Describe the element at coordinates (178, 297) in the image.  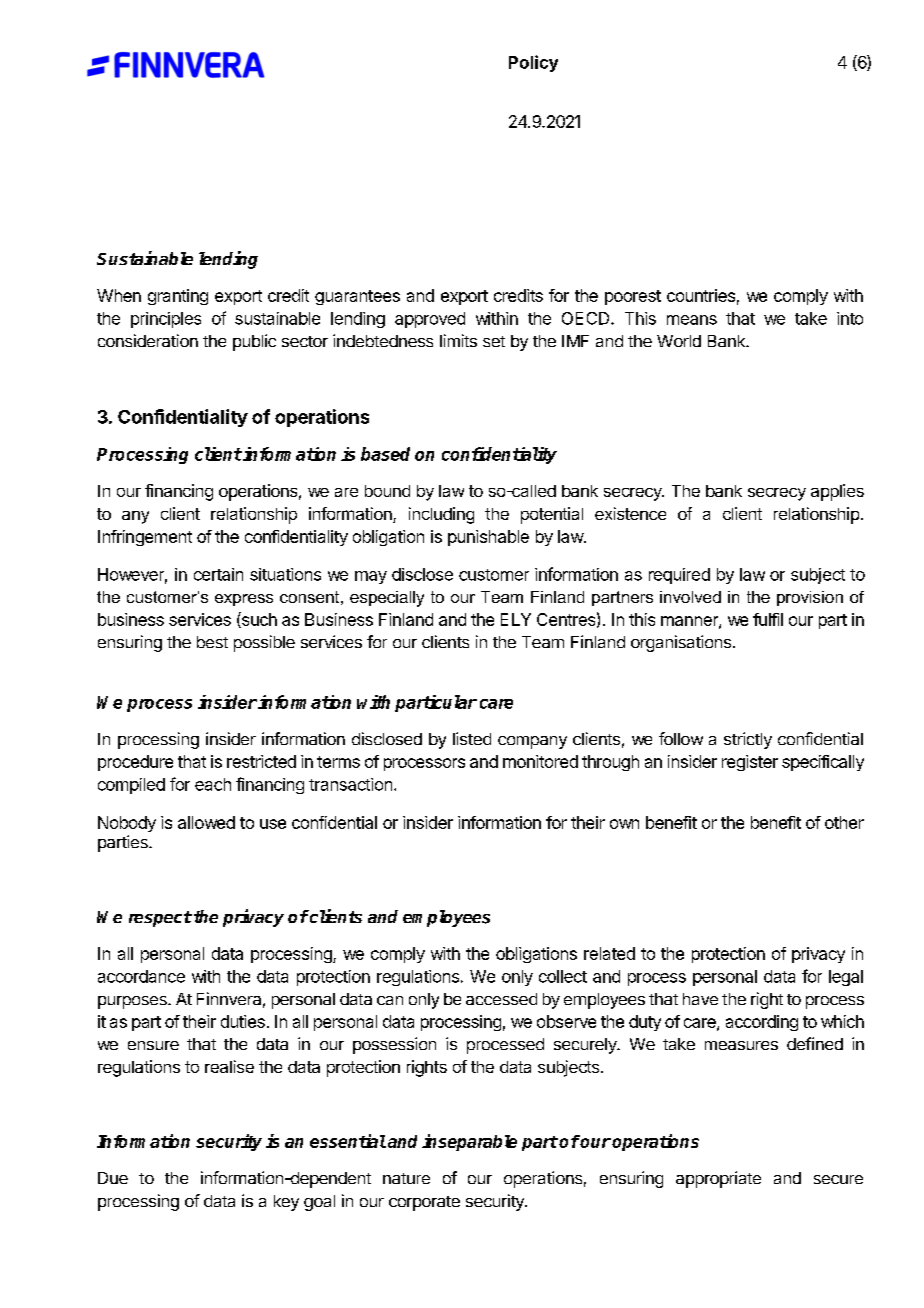
I see `granting` at that location.
